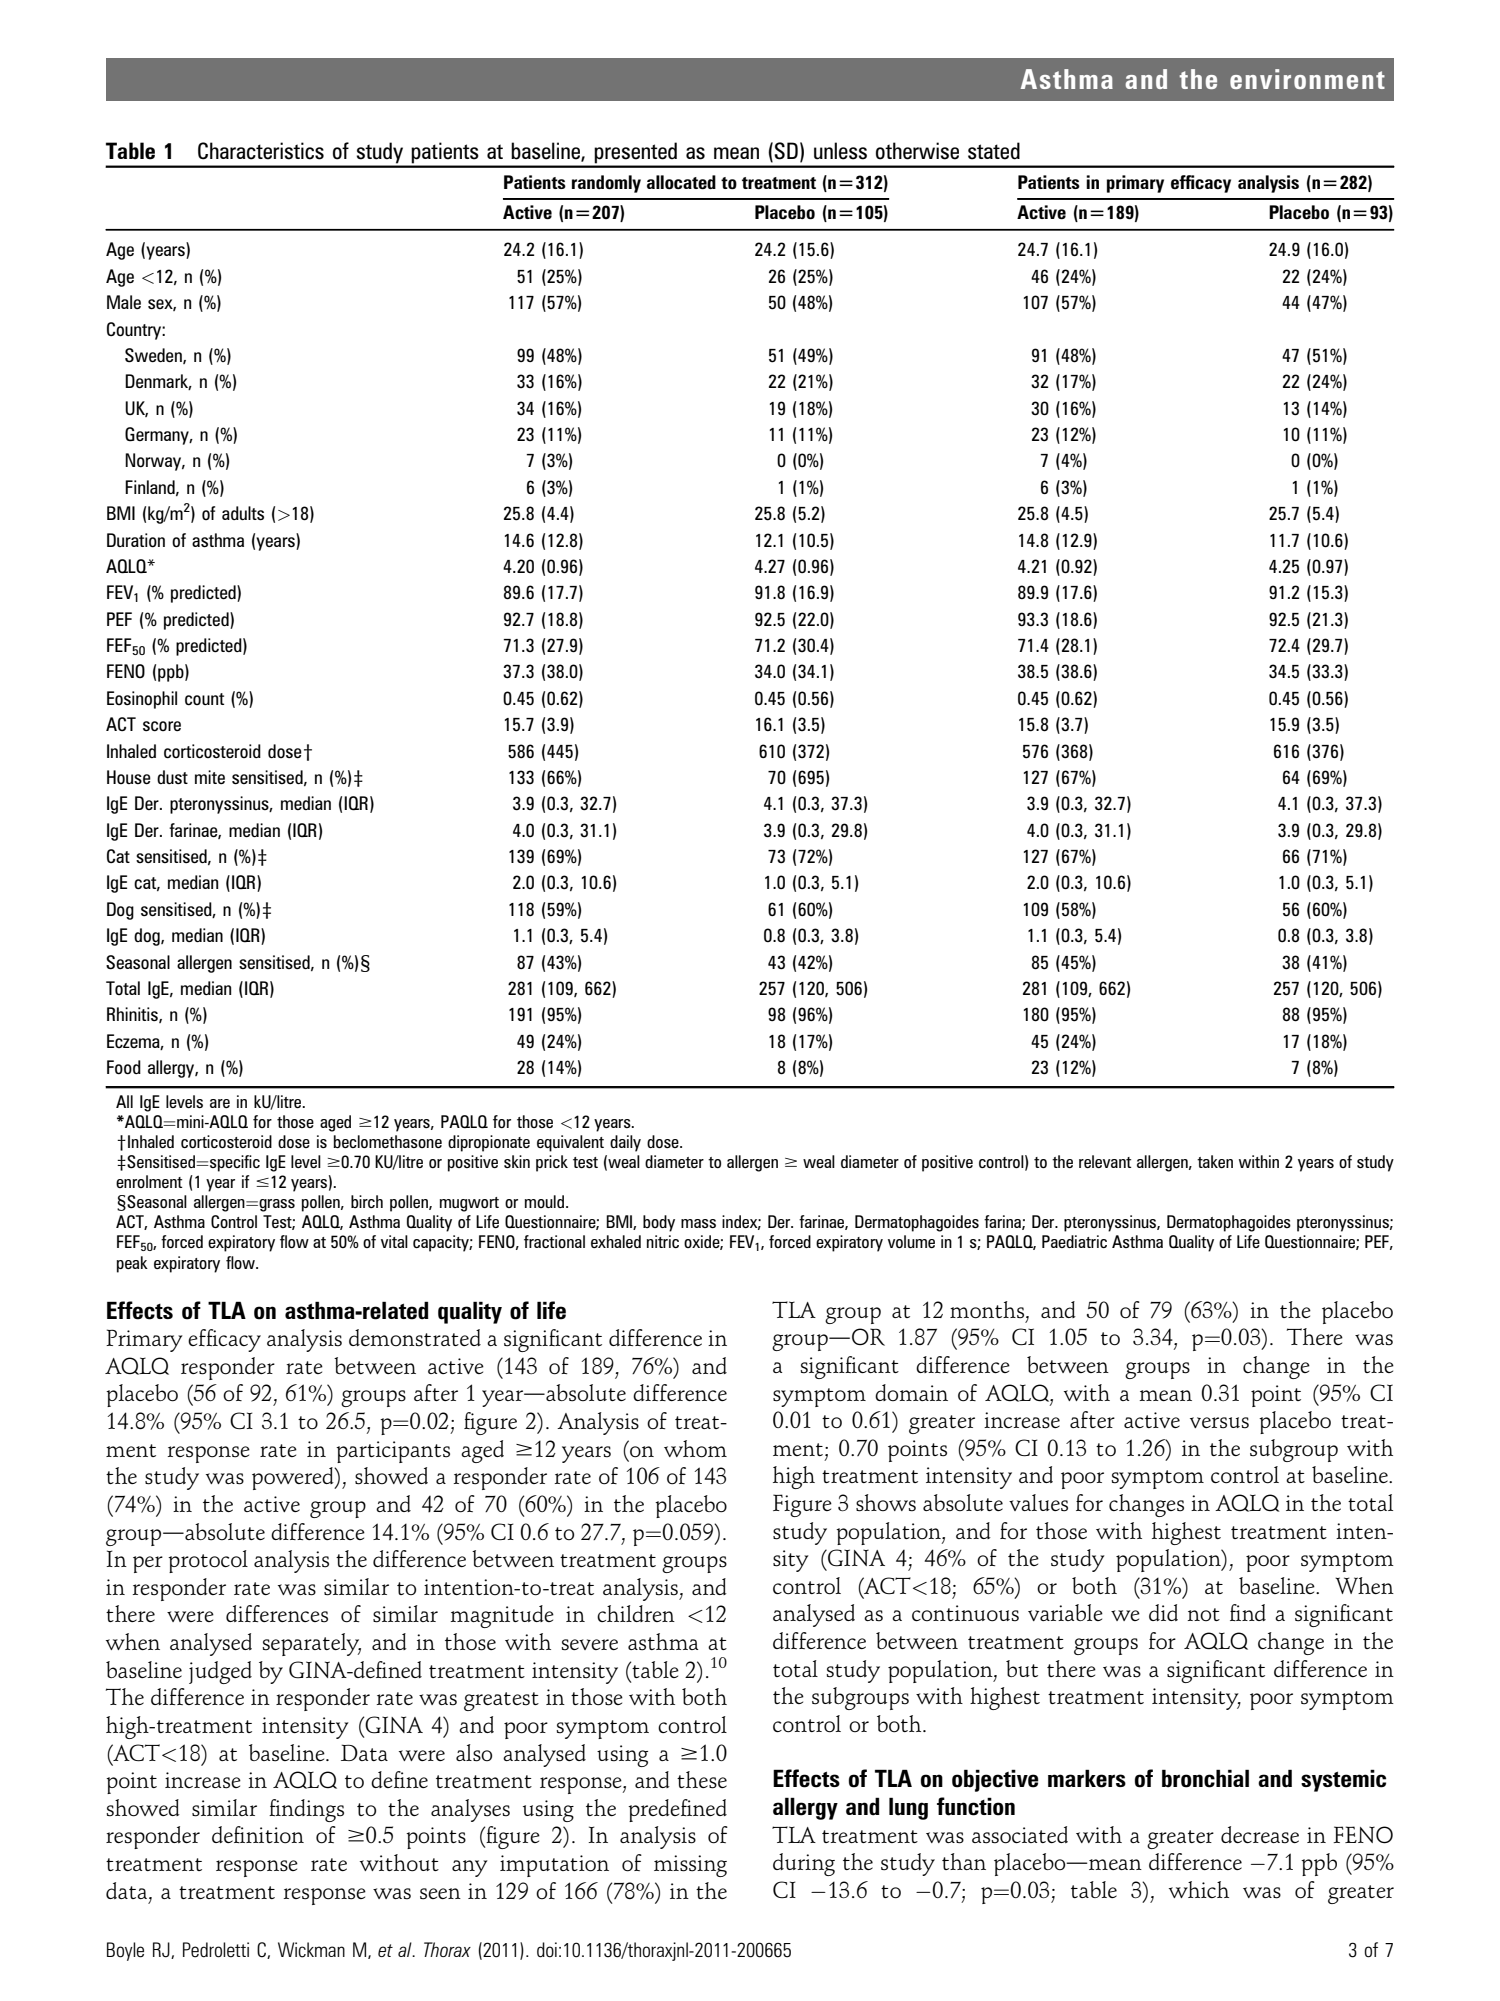 The image size is (1500, 2001). I want to click on mass, so click(698, 1223).
